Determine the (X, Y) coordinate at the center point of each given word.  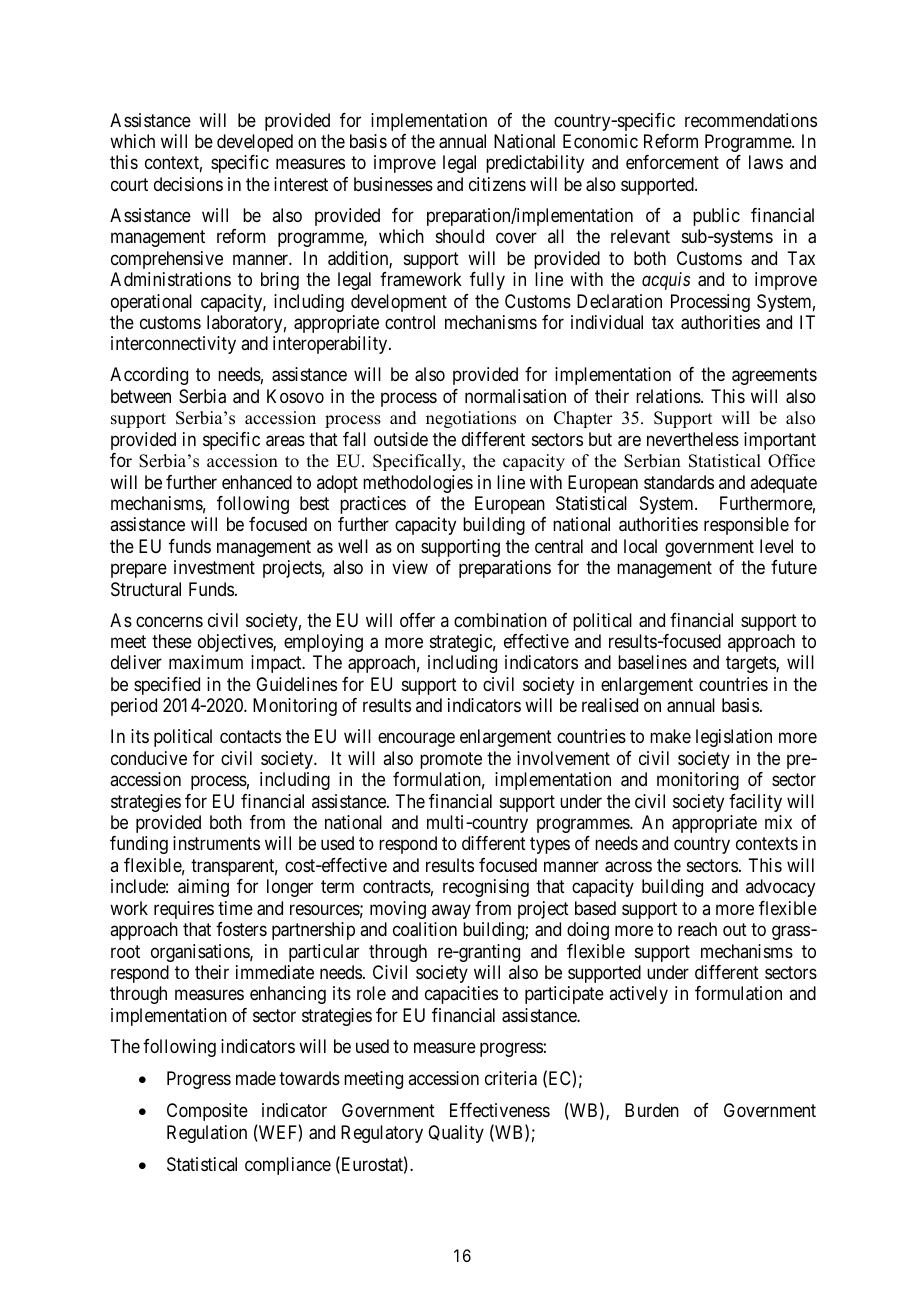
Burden (652, 1110)
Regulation (207, 1134)
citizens (497, 184)
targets (751, 665)
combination (500, 620)
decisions (188, 184)
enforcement (672, 162)
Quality (456, 1134)
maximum (206, 662)
